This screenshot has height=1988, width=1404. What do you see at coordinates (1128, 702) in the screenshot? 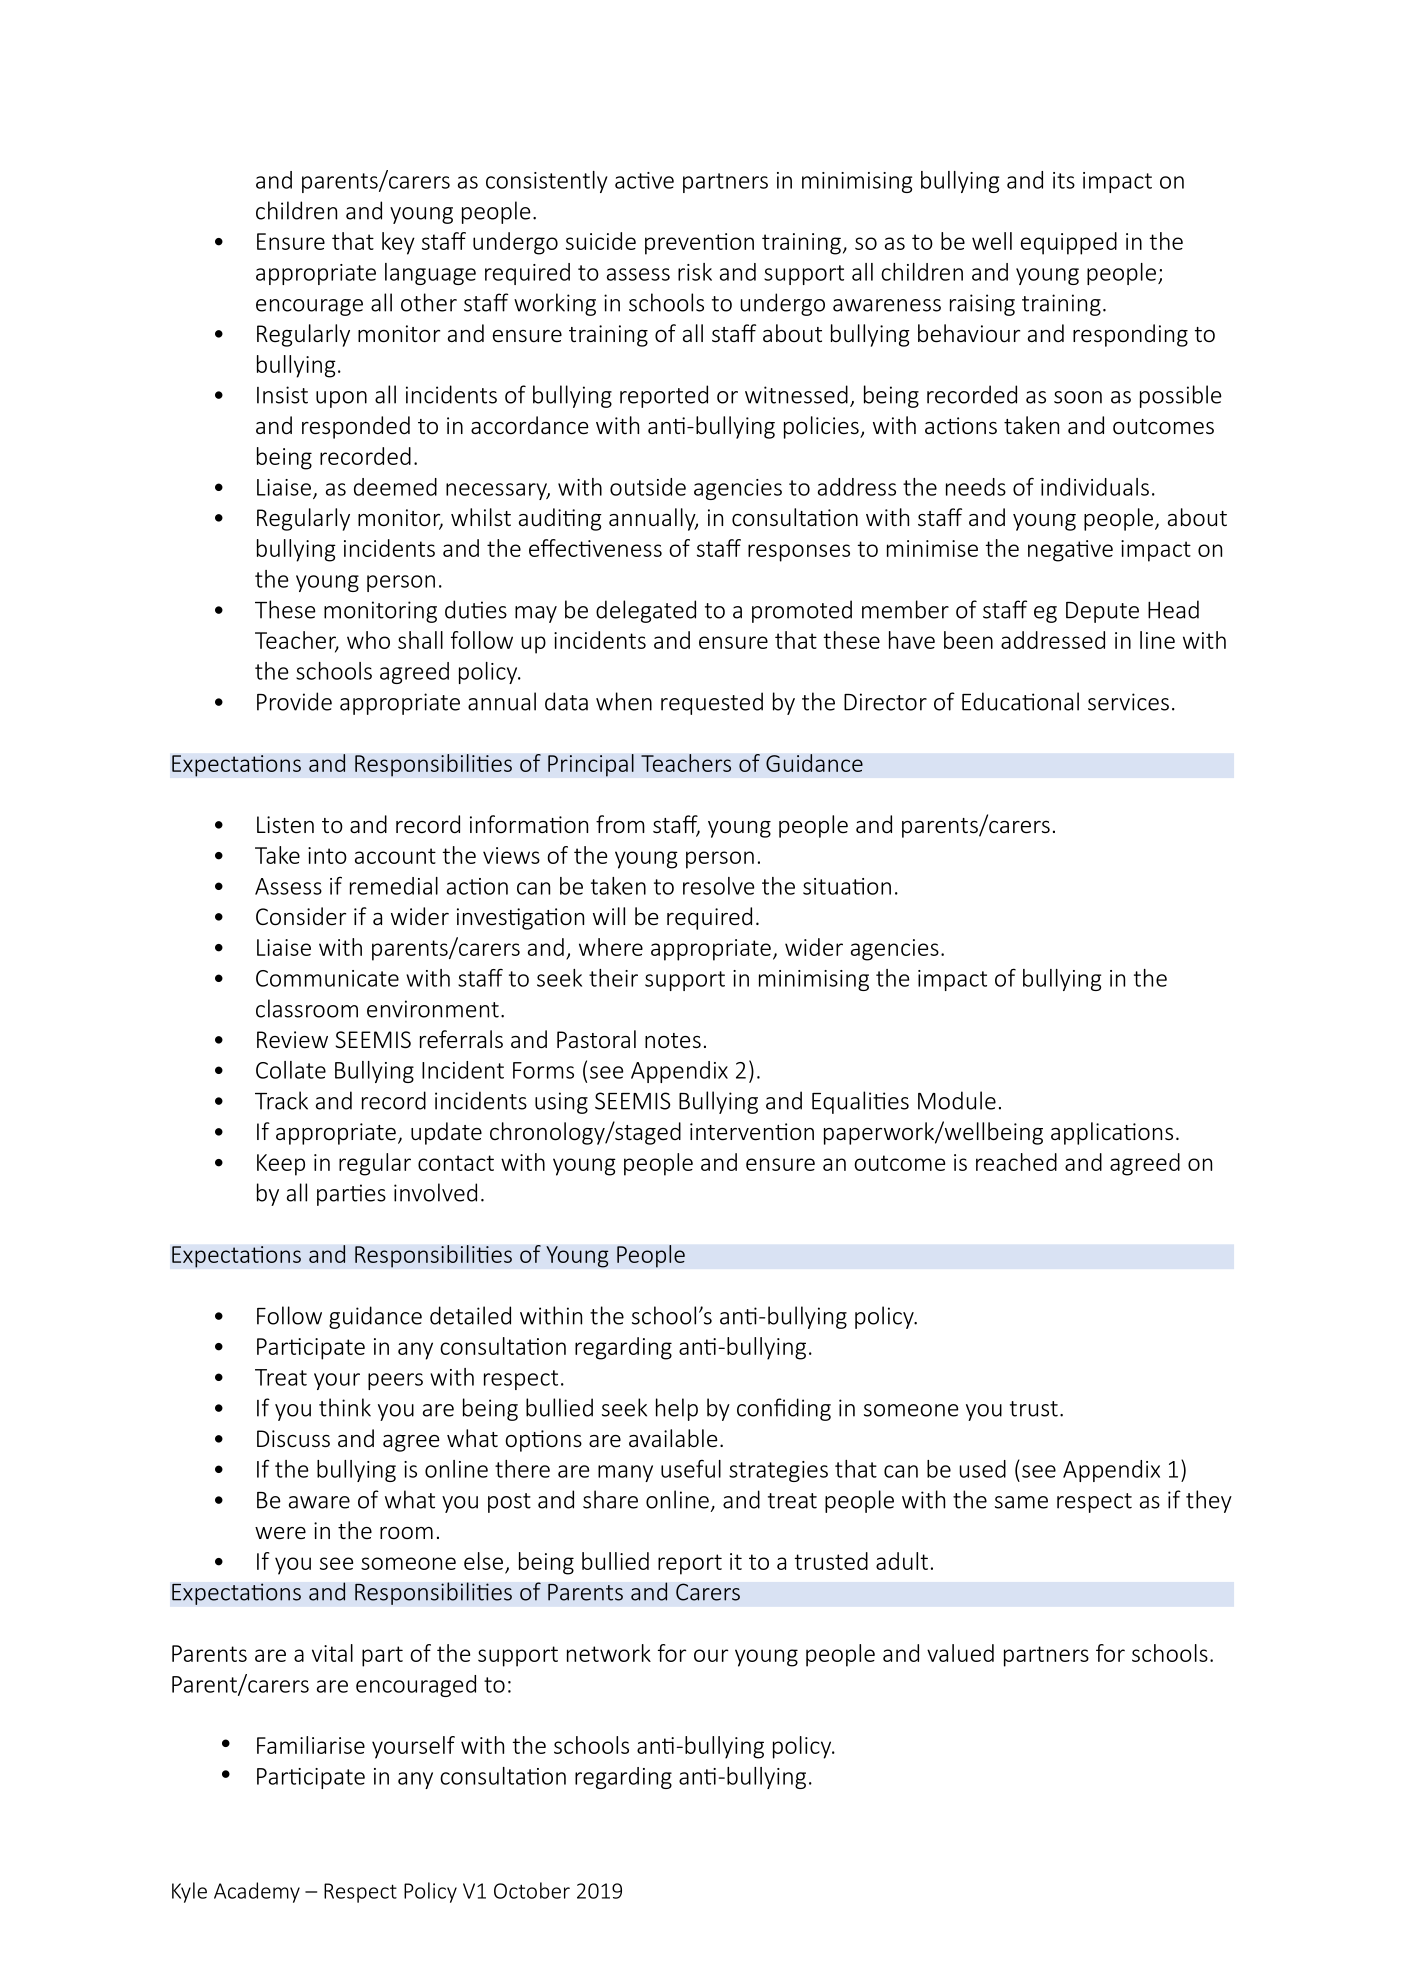
I see `services` at bounding box center [1128, 702].
